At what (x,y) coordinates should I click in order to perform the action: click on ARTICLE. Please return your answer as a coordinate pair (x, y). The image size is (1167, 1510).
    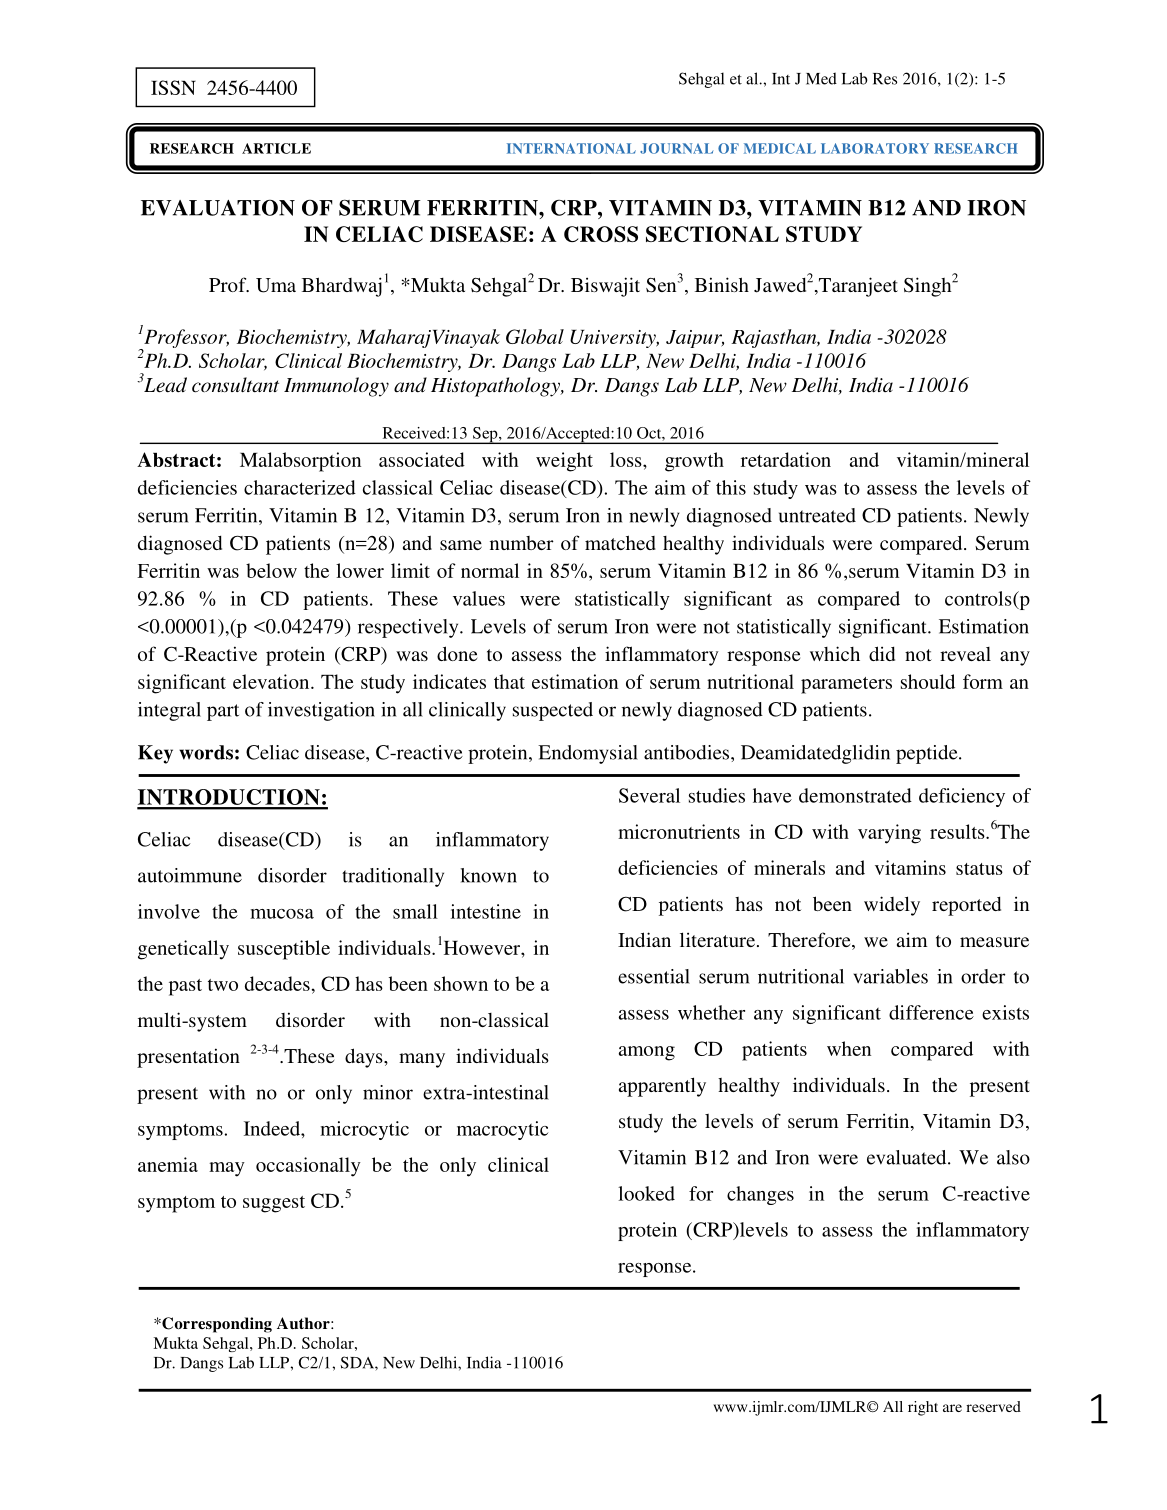
    Looking at the image, I should click on (276, 148).
